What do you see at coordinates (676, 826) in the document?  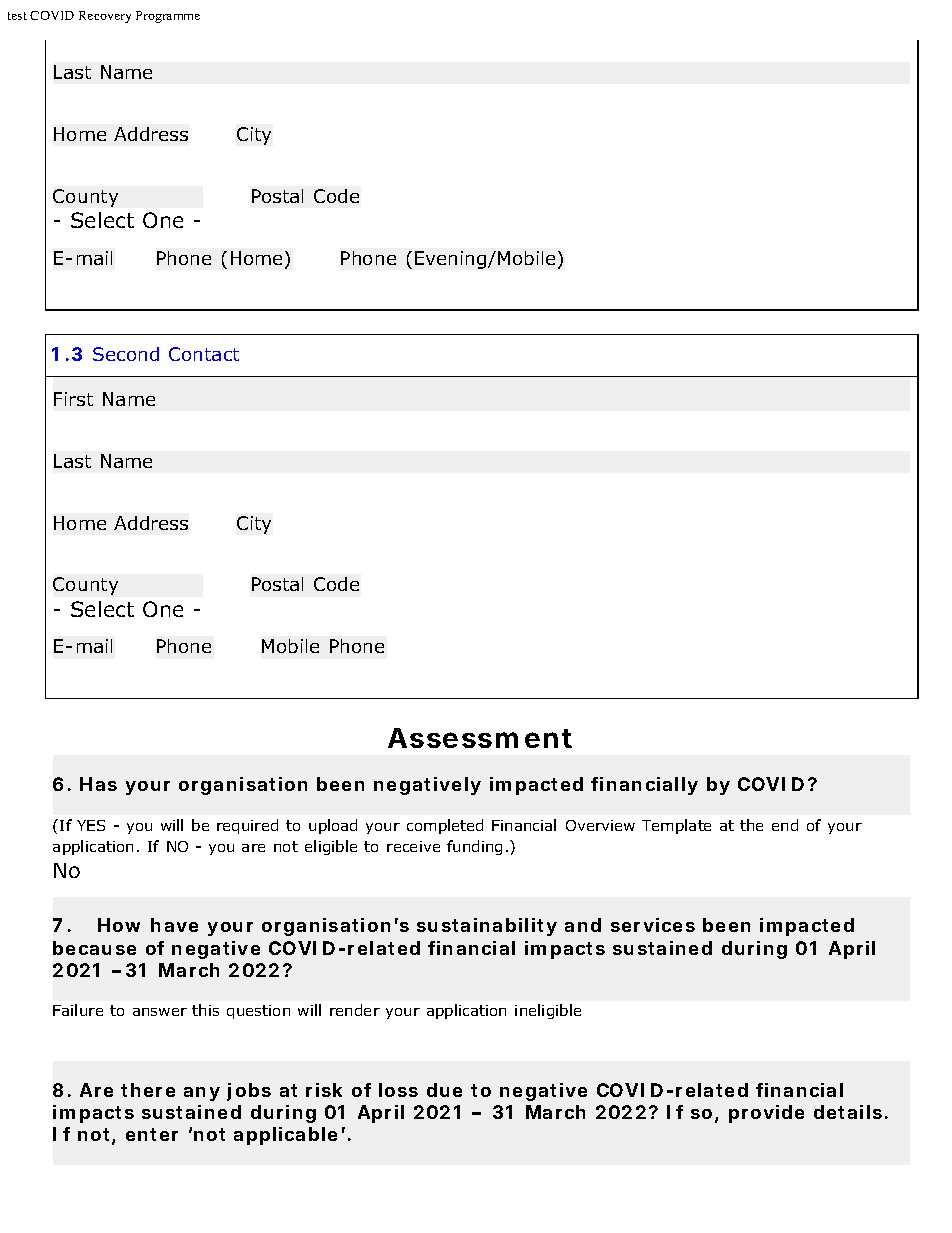 I see `Template` at bounding box center [676, 826].
